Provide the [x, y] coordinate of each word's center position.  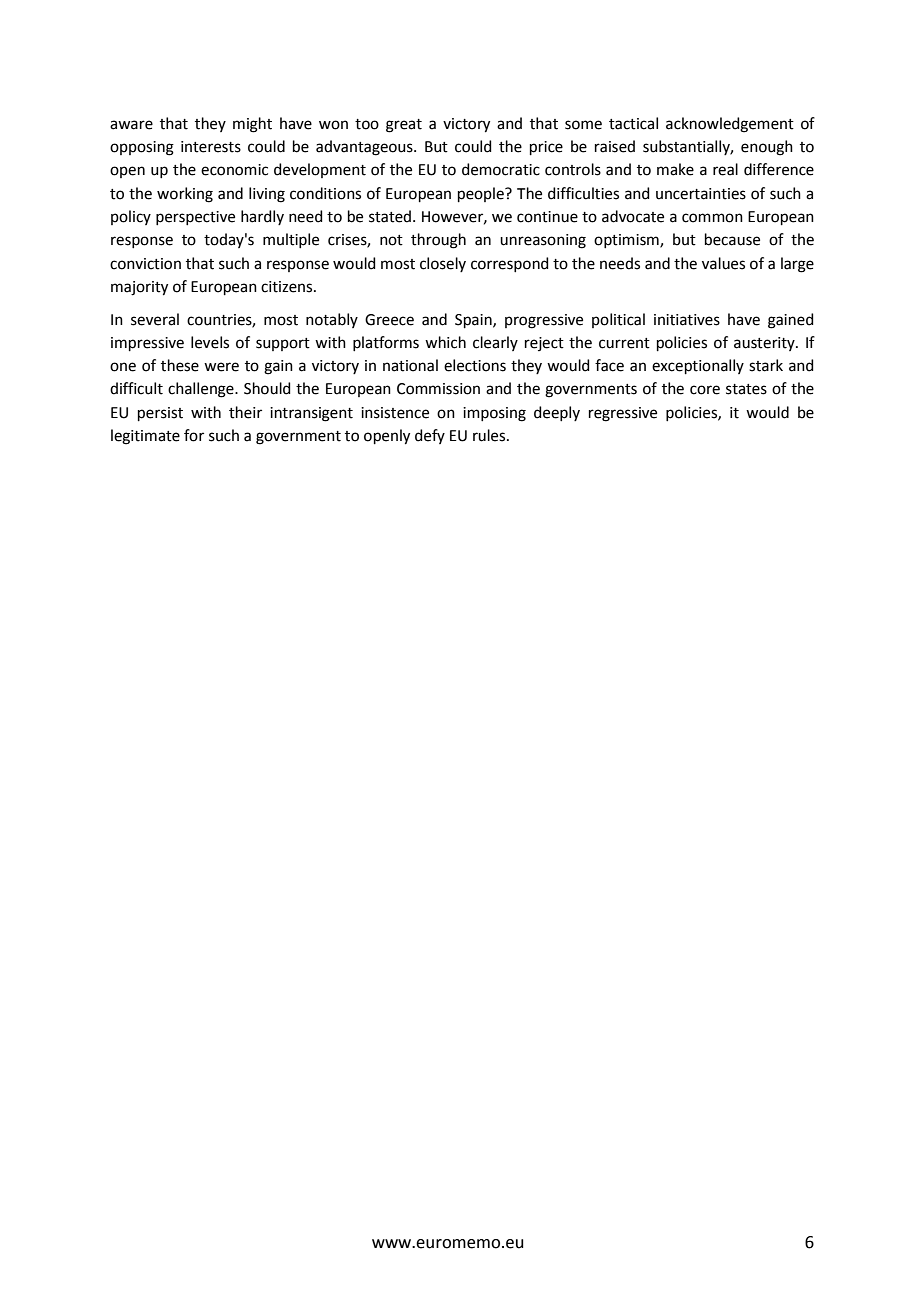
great [404, 126]
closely [443, 264]
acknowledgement [730, 125]
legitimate [145, 437]
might [252, 125]
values [723, 263]
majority [139, 288]
